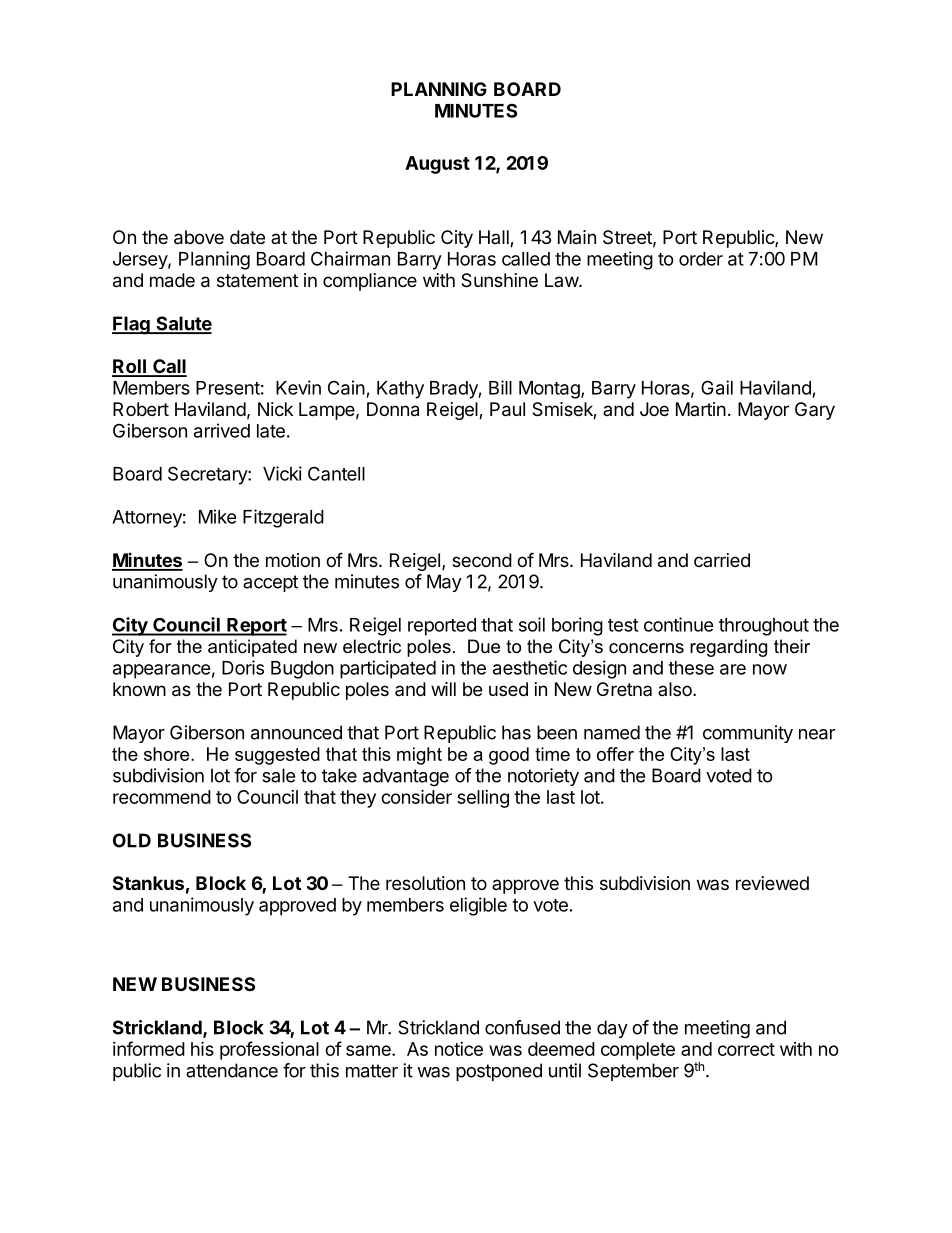 The width and height of the page is (952, 1233). Describe the element at coordinates (746, 1049) in the page. I see `correct` at that location.
